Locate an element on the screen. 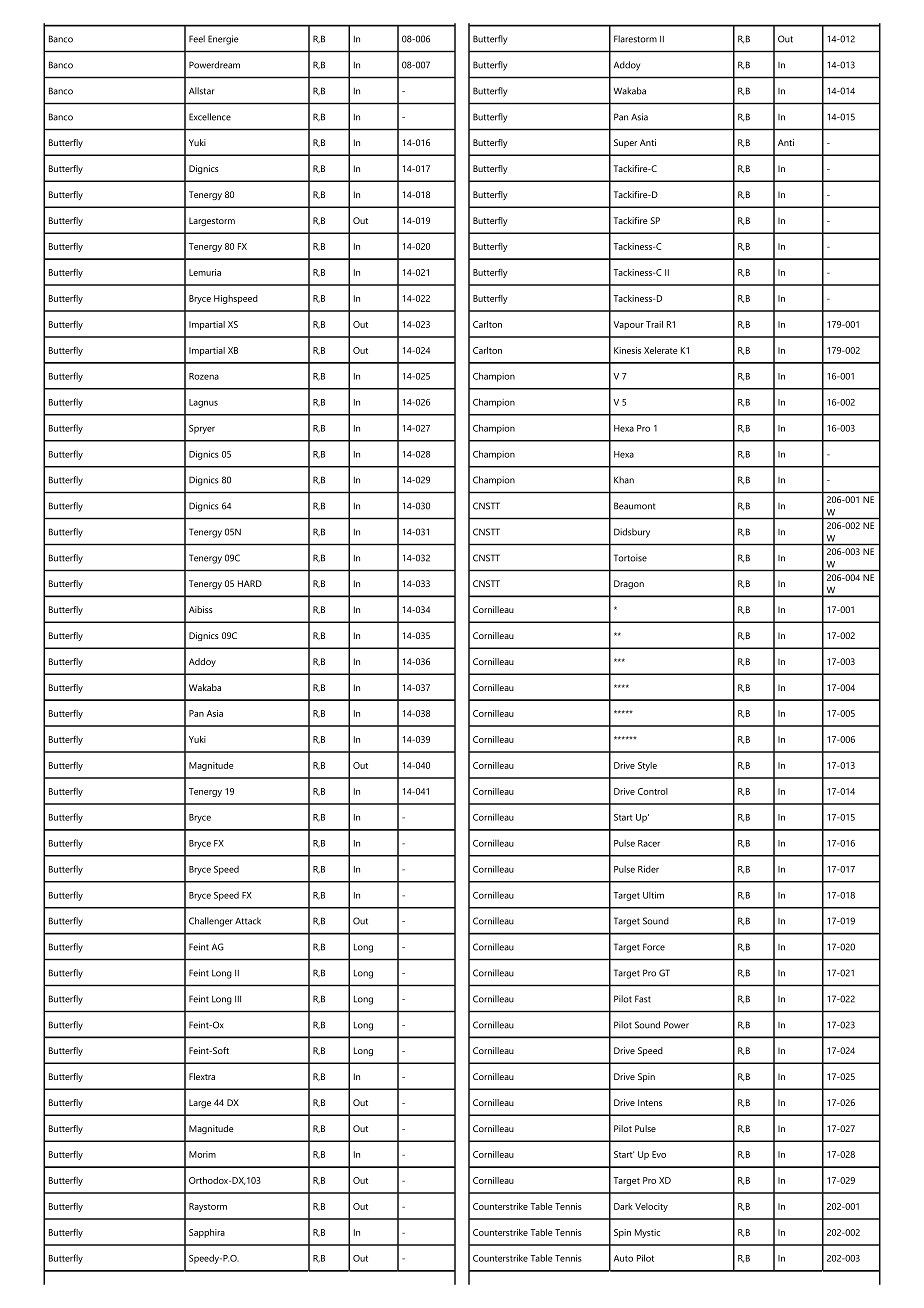 This screenshot has height=1308, width=924. Force is located at coordinates (654, 947).
